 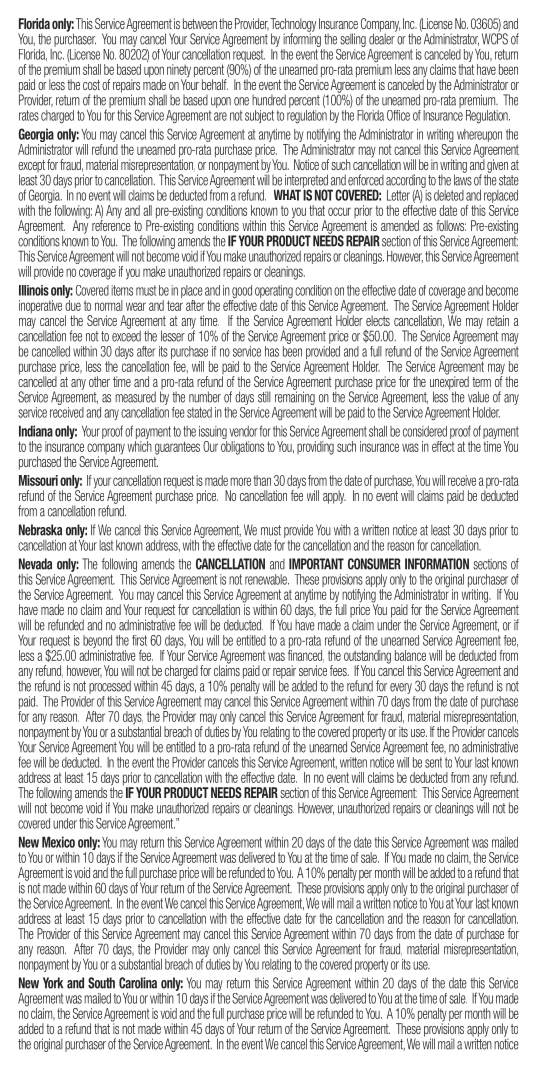 What do you see at coordinates (91, 85) in the screenshot?
I see `cost` at bounding box center [91, 85].
